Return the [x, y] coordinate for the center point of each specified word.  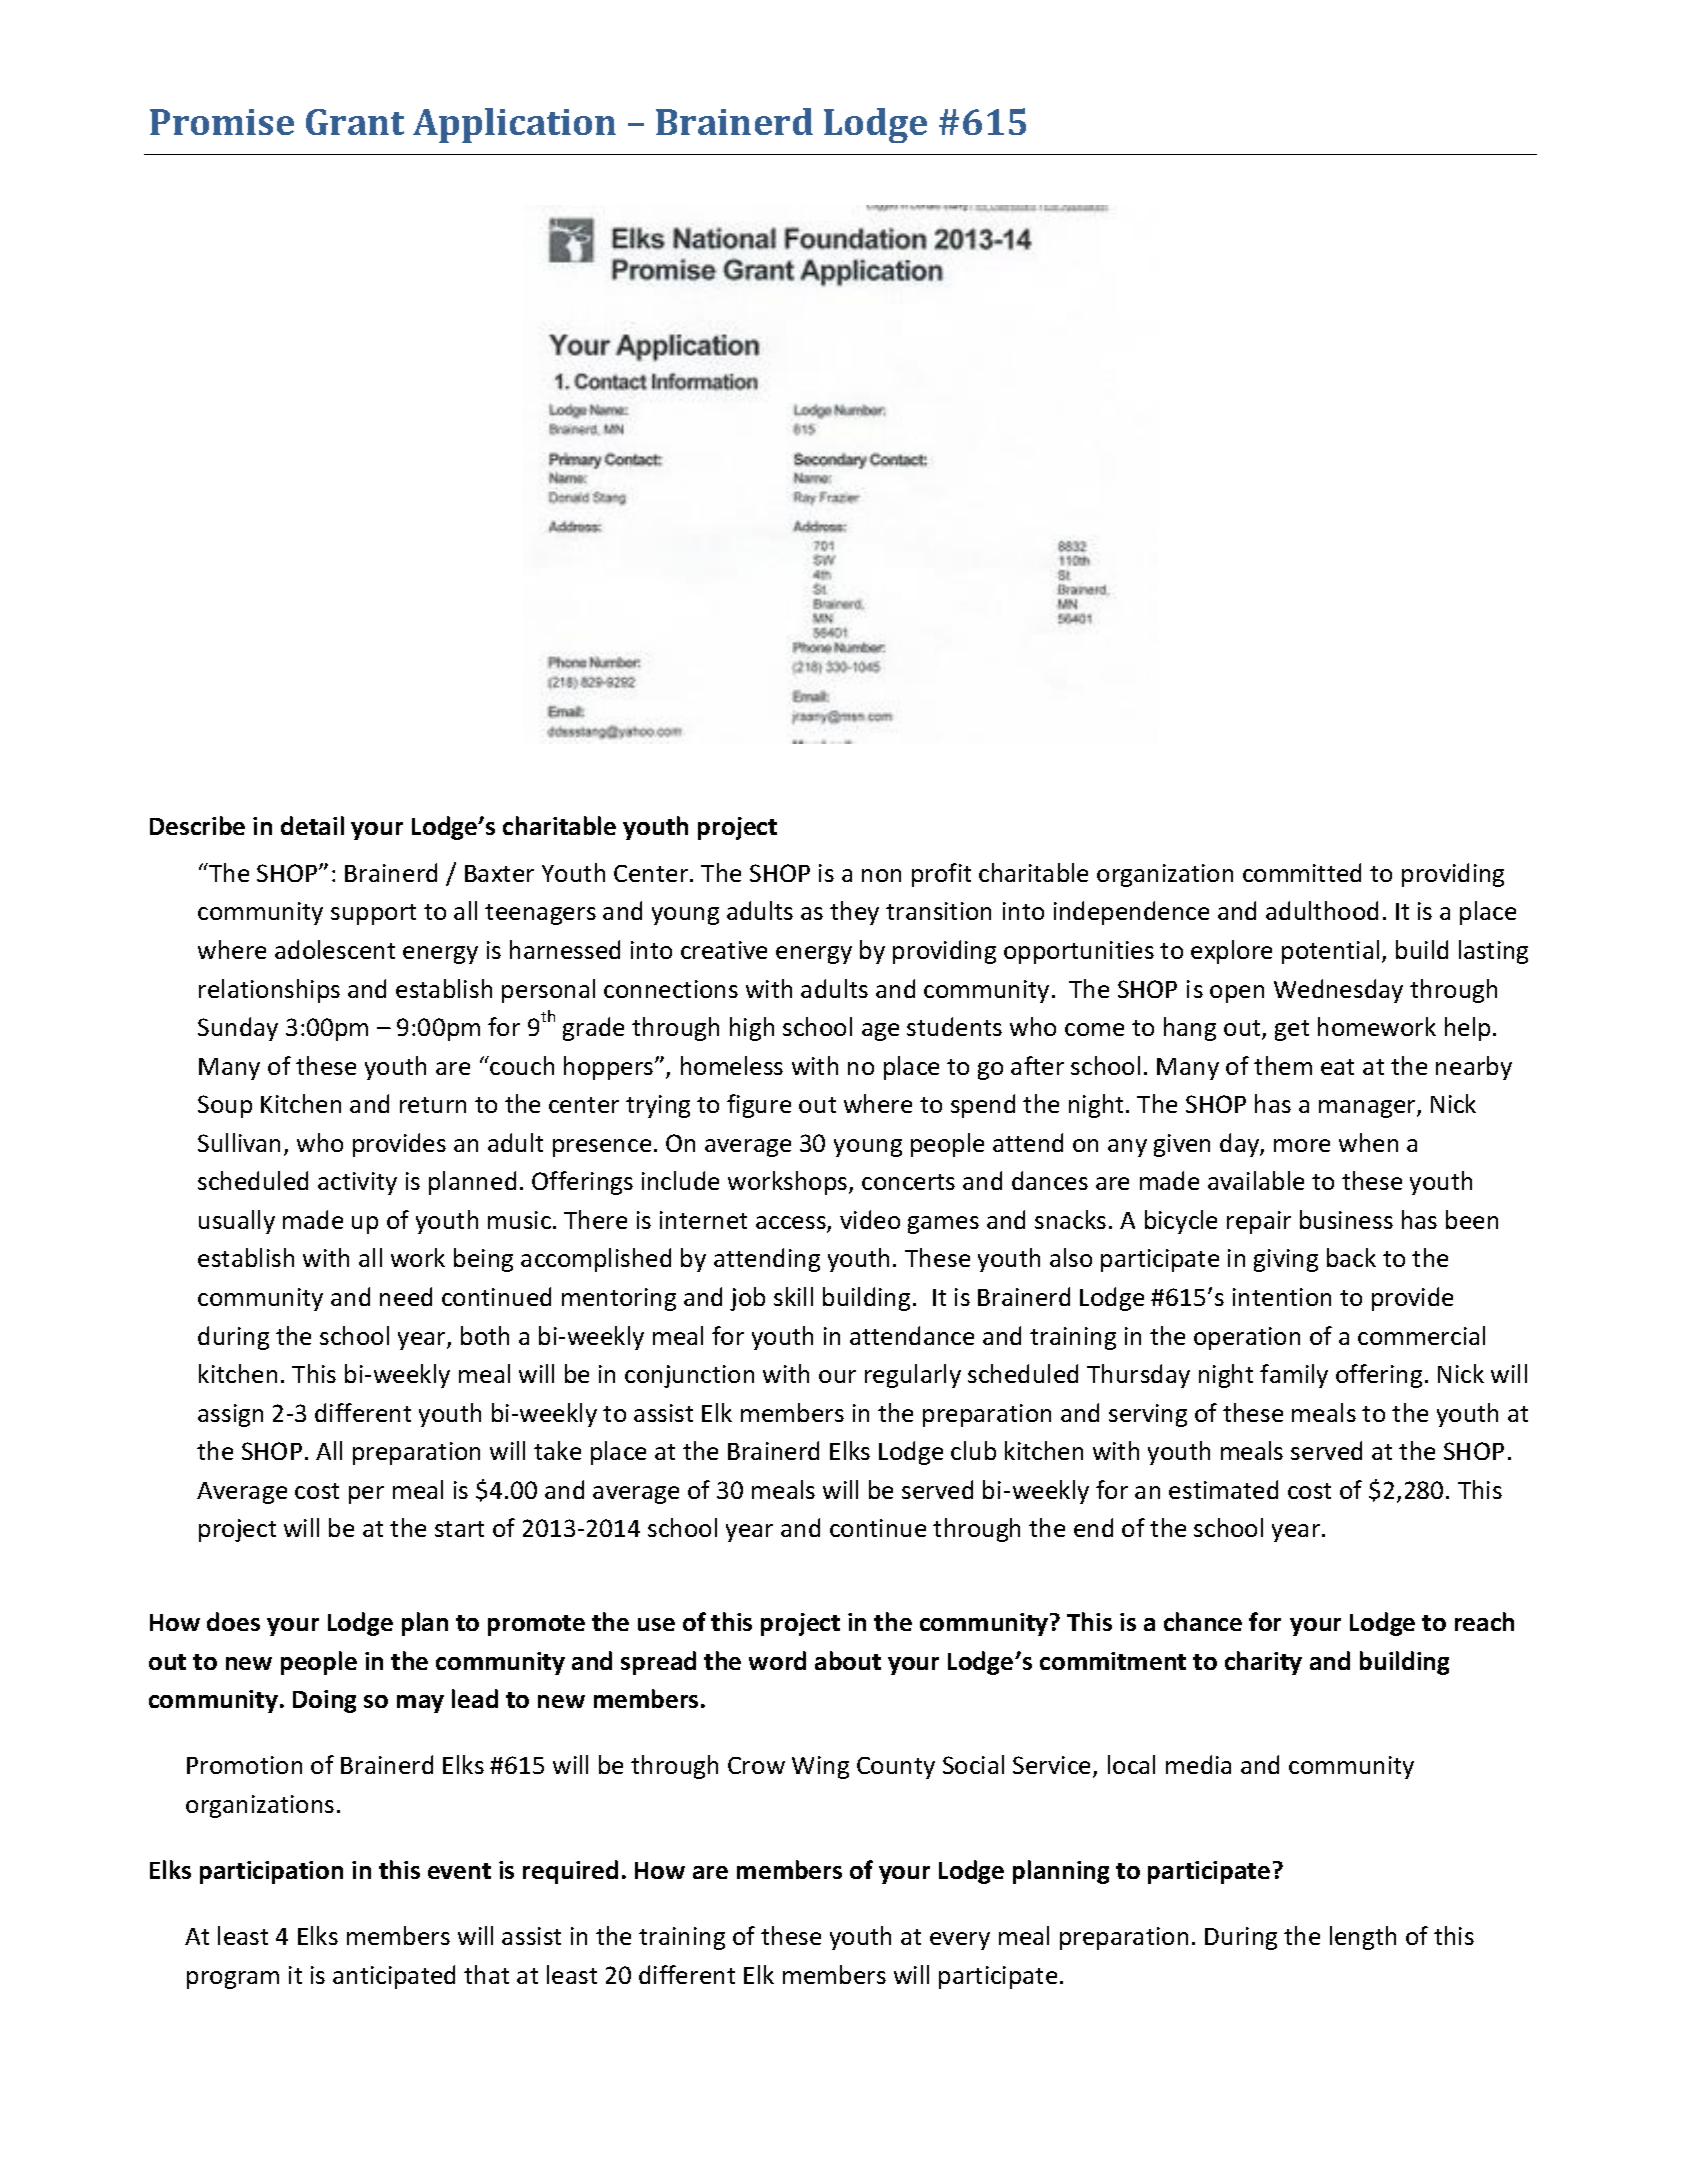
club [973, 1450]
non [881, 875]
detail [312, 825]
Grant [355, 122]
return [433, 1105]
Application [514, 125]
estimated [1223, 1489]
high [752, 1029]
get [1292, 1030]
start [459, 1529]
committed [1302, 872]
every [960, 1941]
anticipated [394, 1977]
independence [1131, 913]
